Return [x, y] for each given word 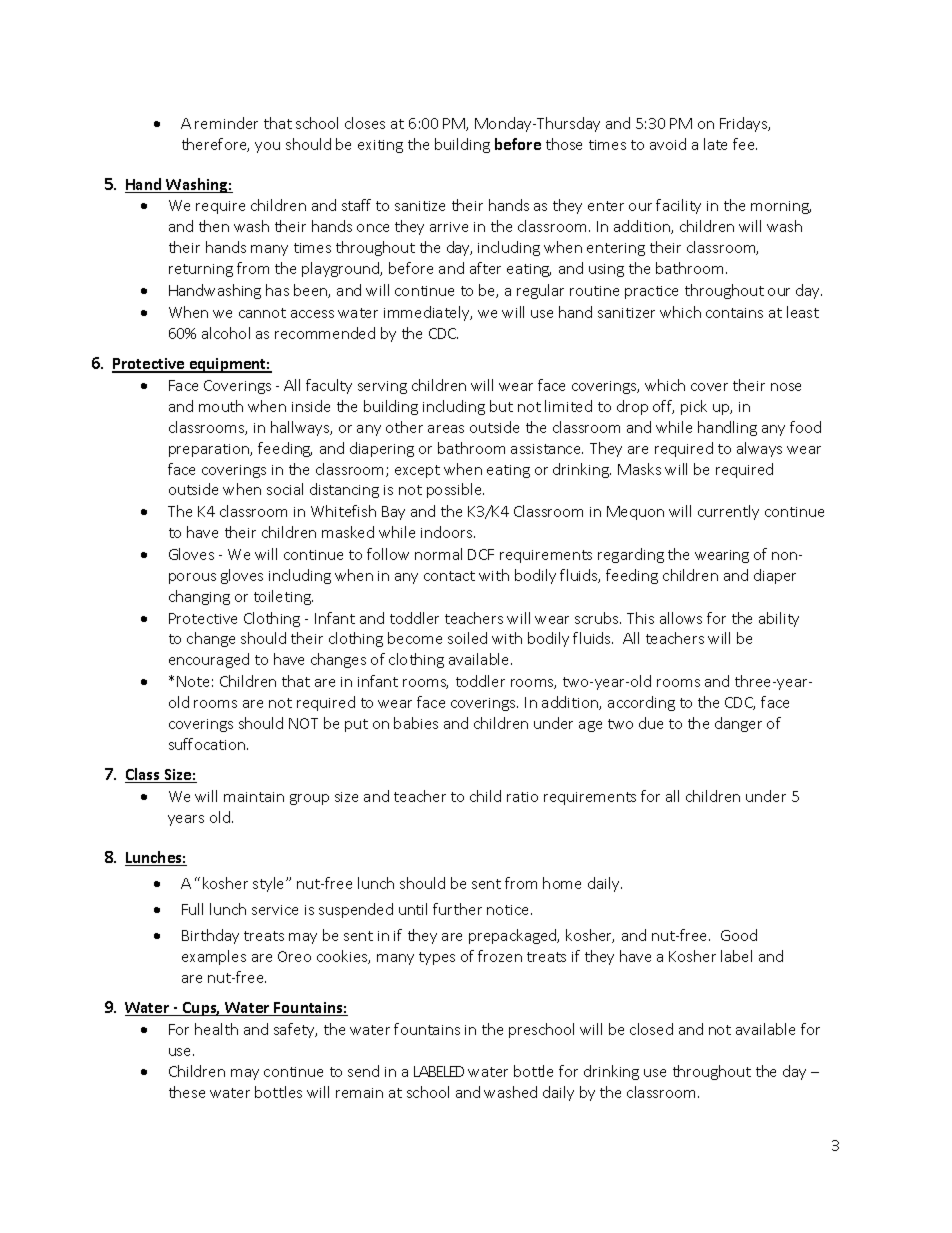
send [363, 1071]
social [285, 489]
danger [738, 724]
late [715, 144]
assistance [547, 449]
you [267, 147]
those [564, 144]
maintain [254, 797]
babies [416, 723]
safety [295, 1030]
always [759, 449]
